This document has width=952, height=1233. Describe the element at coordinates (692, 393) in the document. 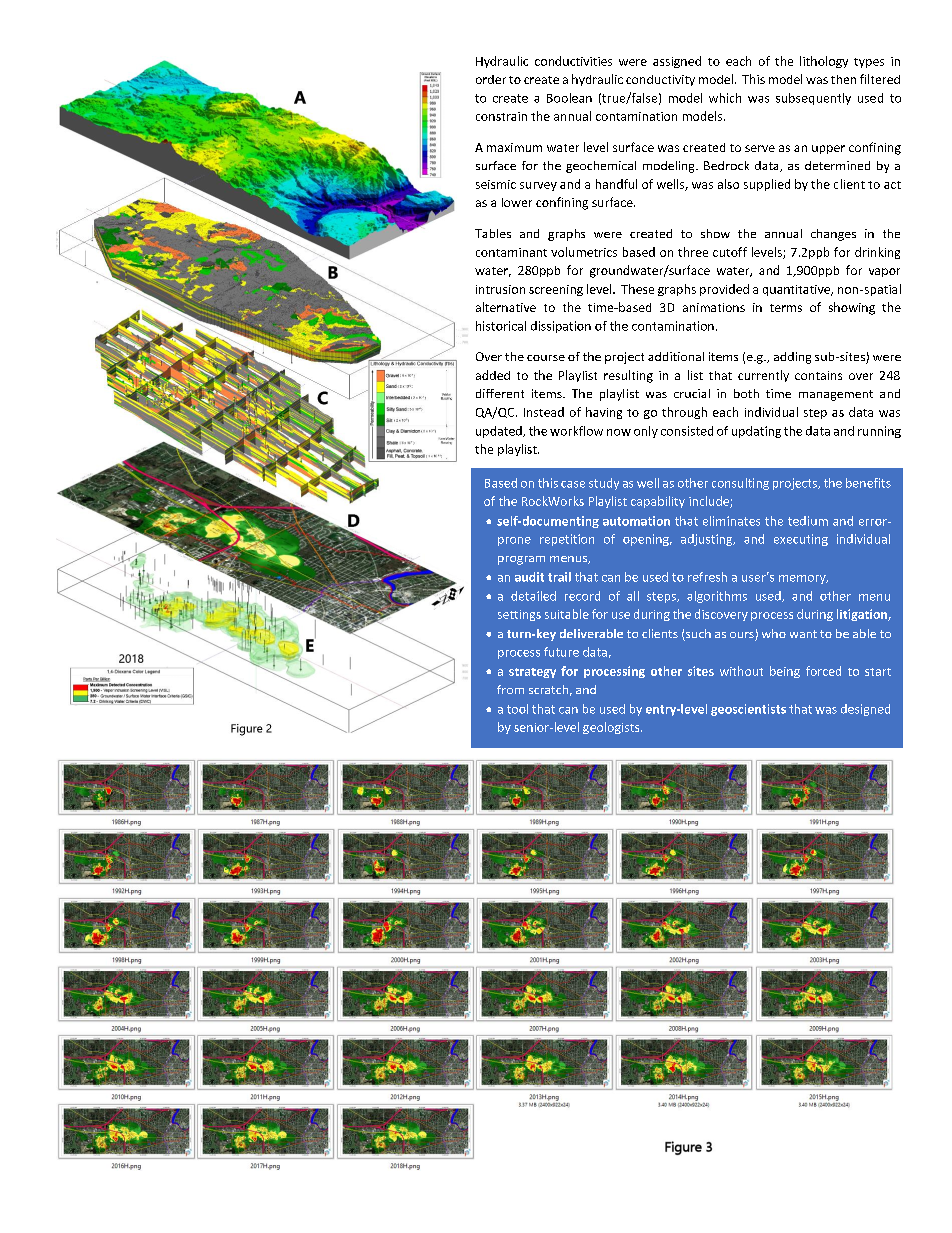

I see `crucial` at that location.
